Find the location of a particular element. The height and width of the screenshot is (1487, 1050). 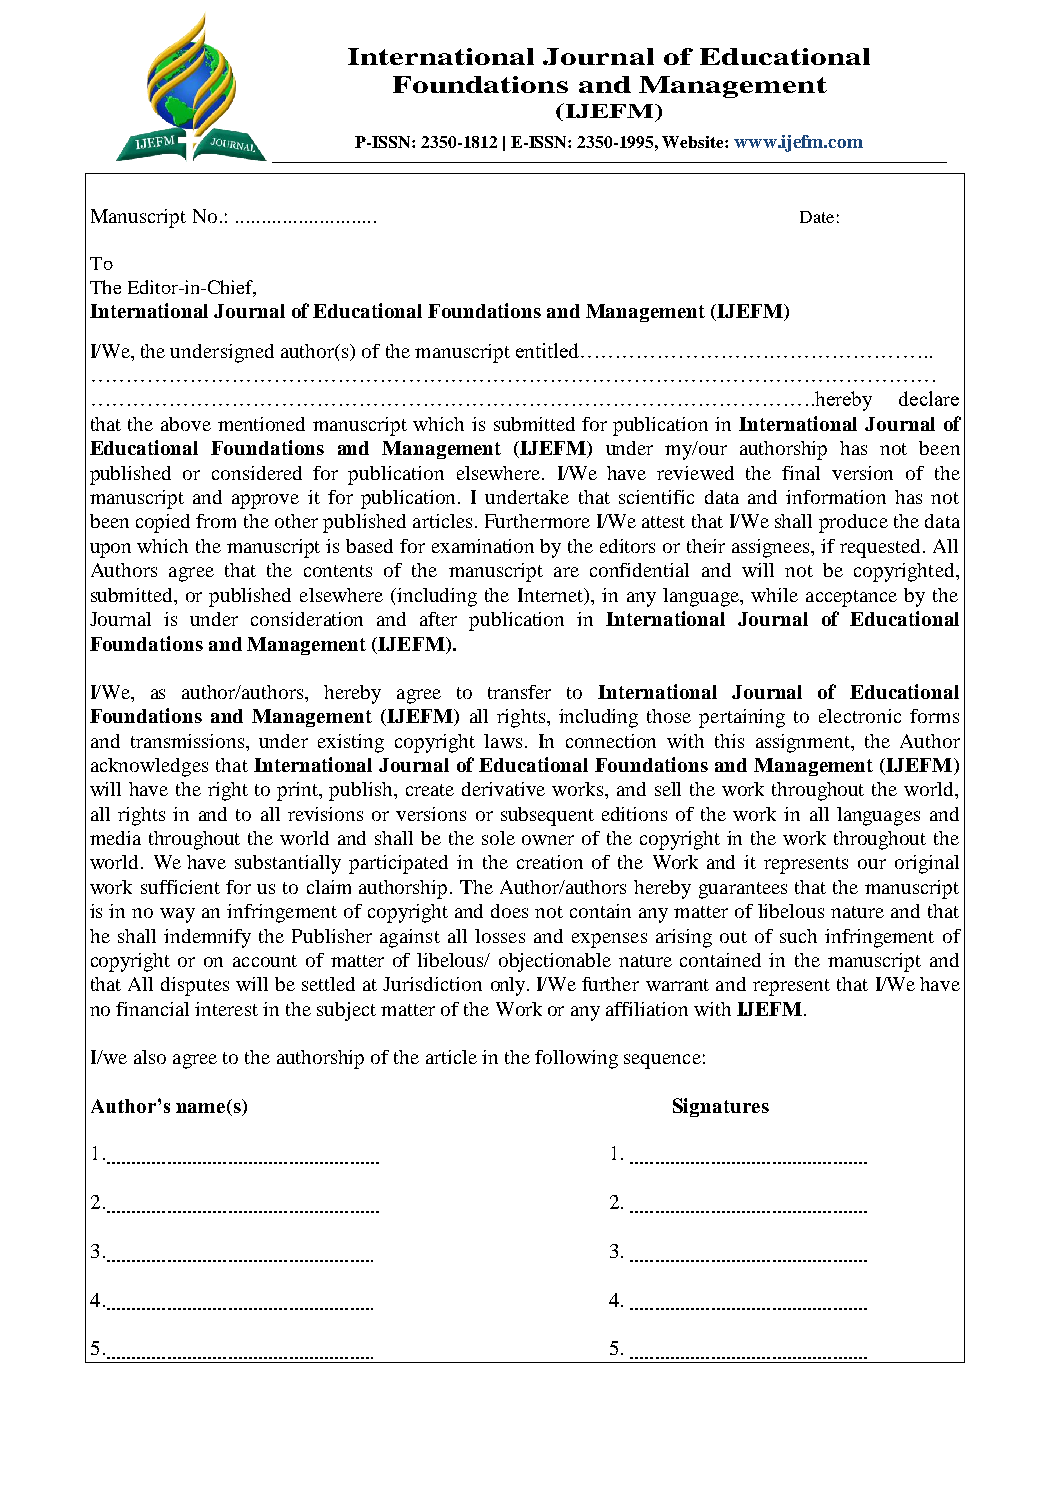

interest is located at coordinates (226, 1009).
